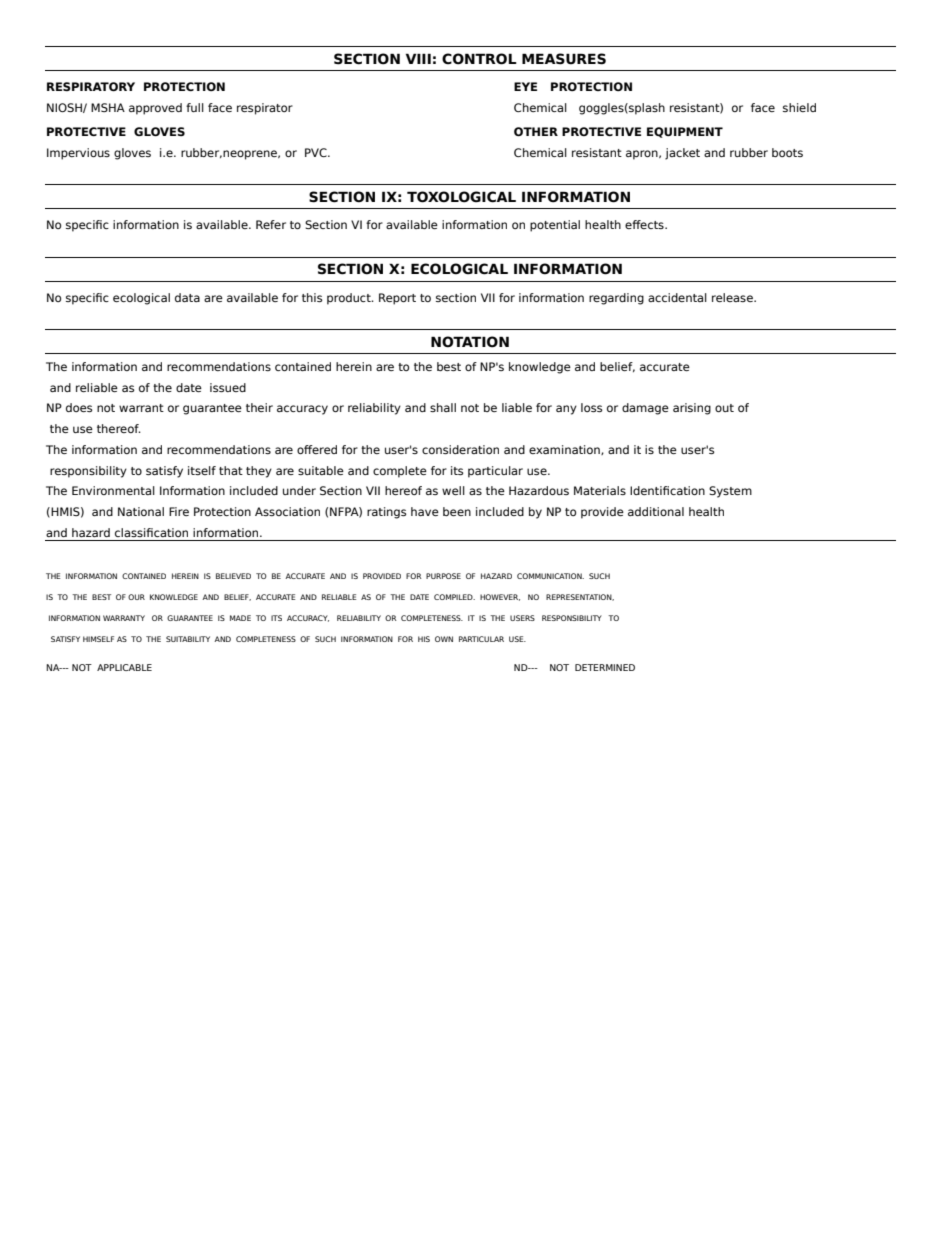  I want to click on DETERMINED, so click(605, 667).
